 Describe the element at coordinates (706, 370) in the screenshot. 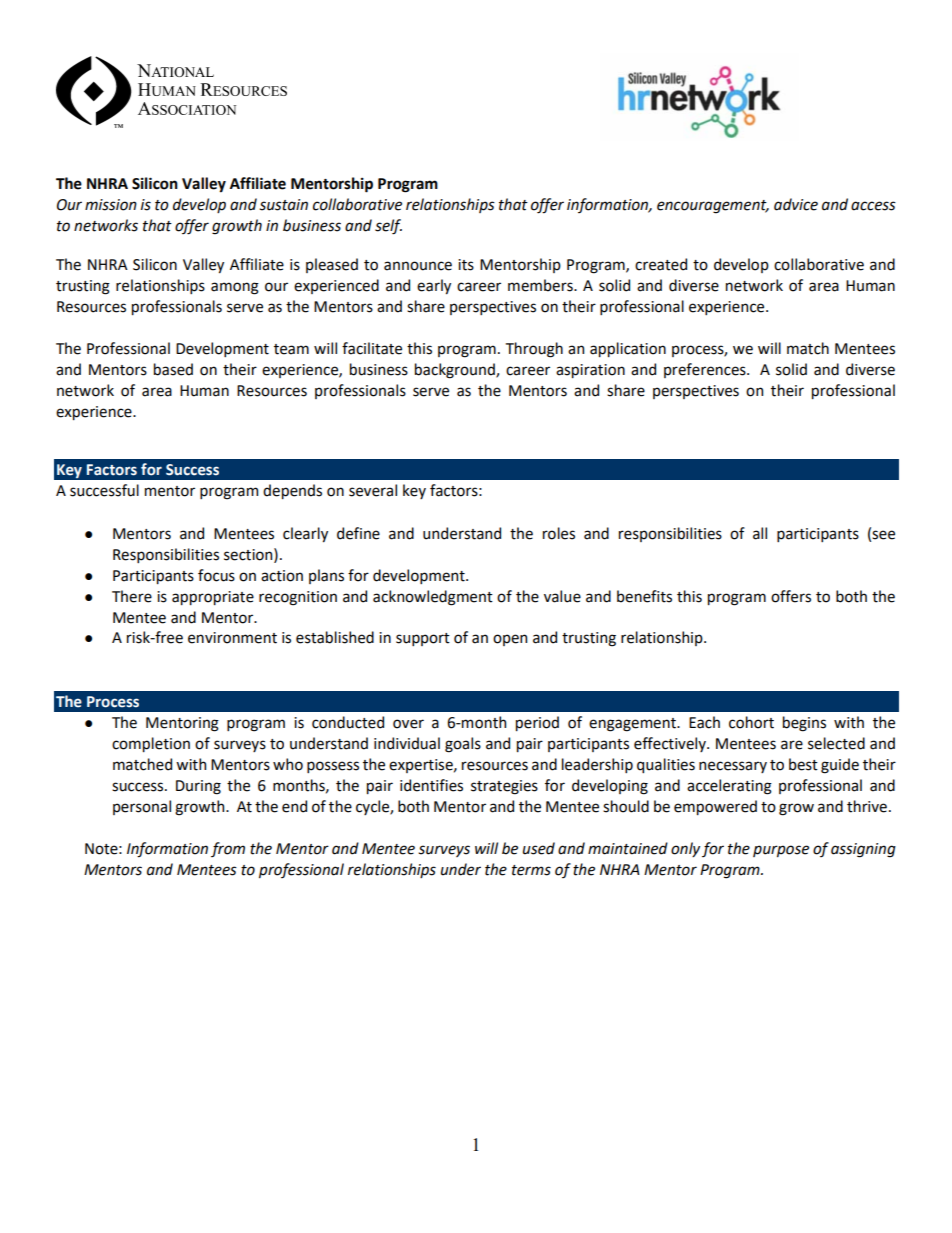

I see `preferences` at that location.
